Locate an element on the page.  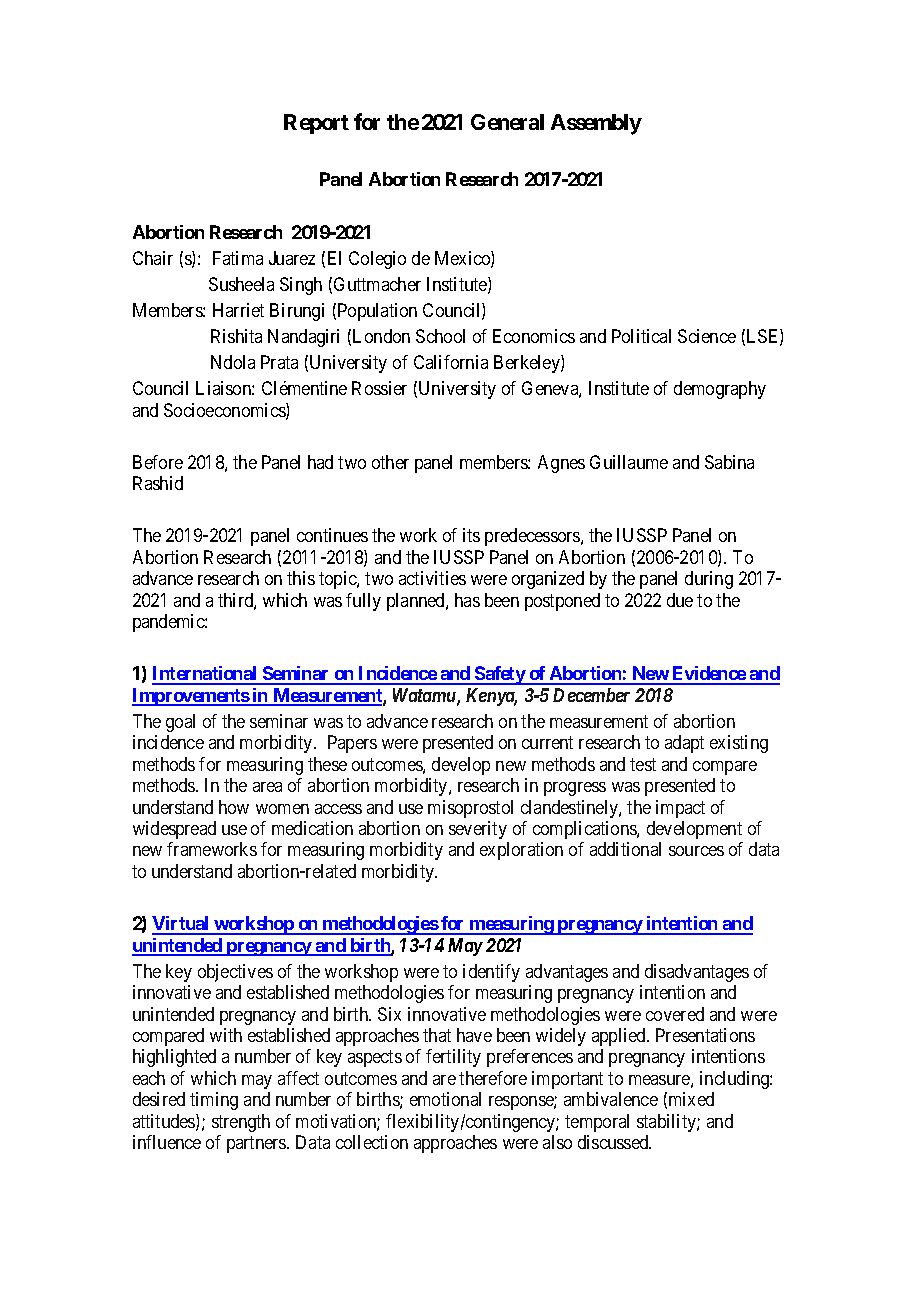
adapt is located at coordinates (684, 744).
